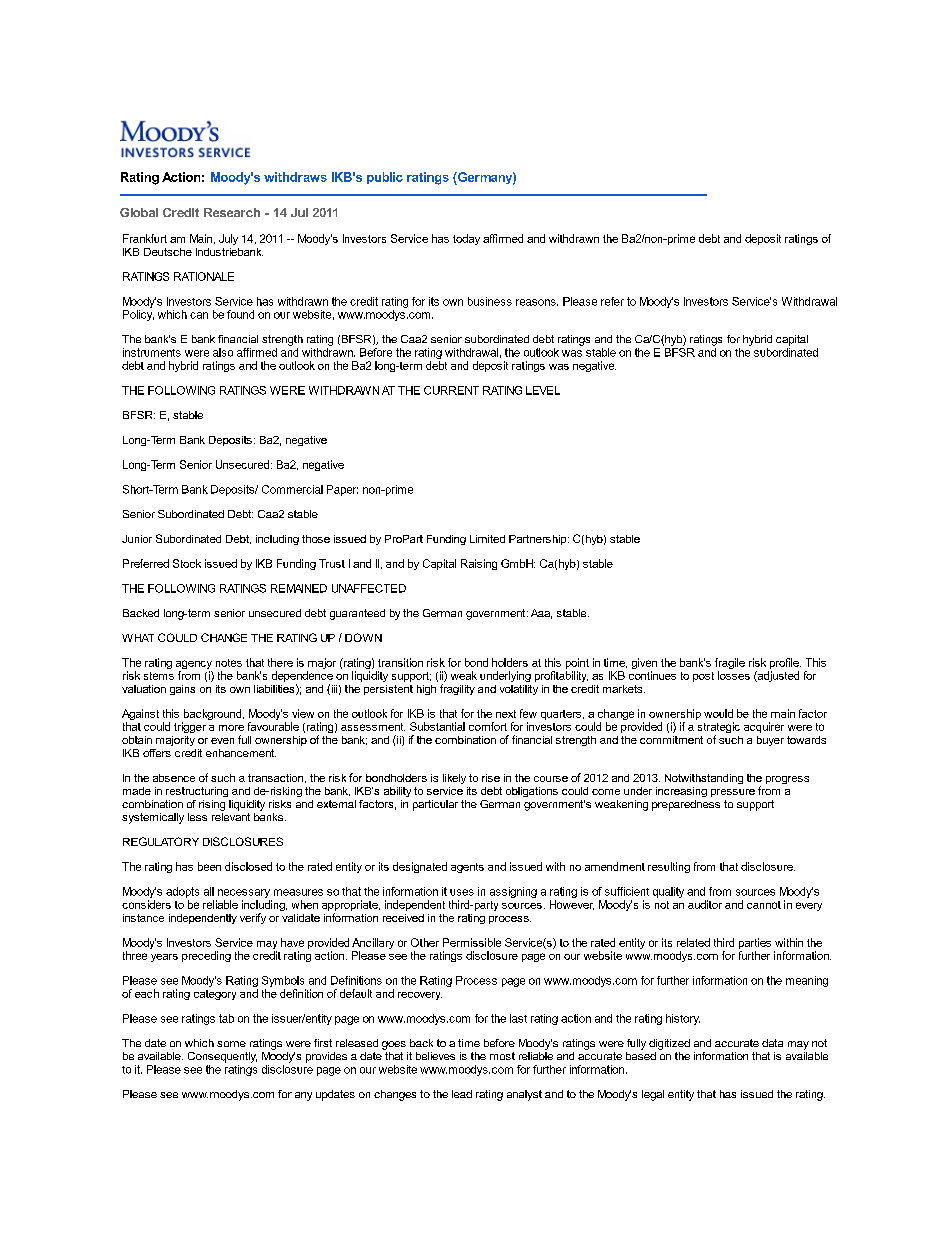  Describe the element at coordinates (466, 239) in the screenshot. I see `today` at that location.
